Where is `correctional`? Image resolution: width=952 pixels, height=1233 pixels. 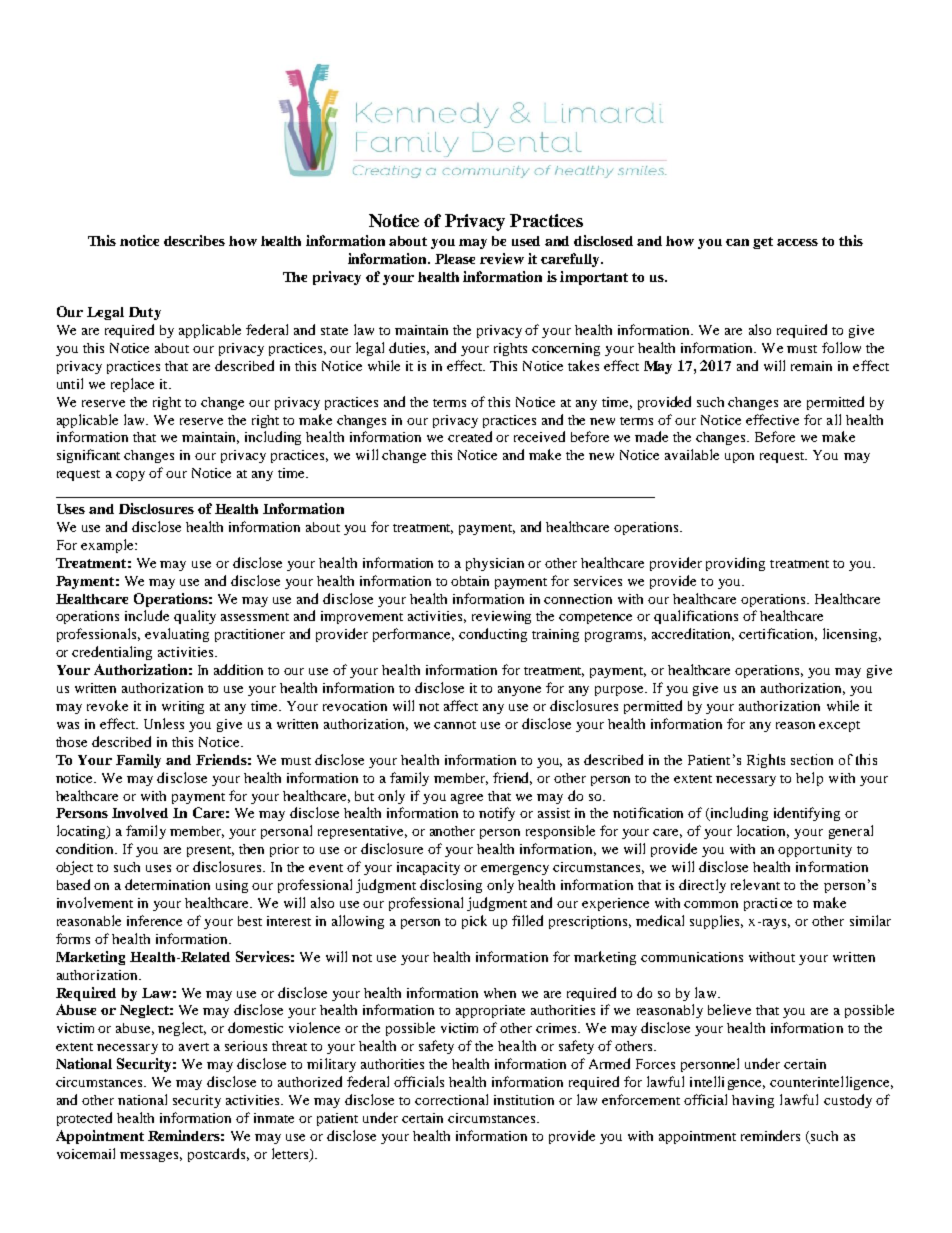 correctional is located at coordinates (451, 1099).
